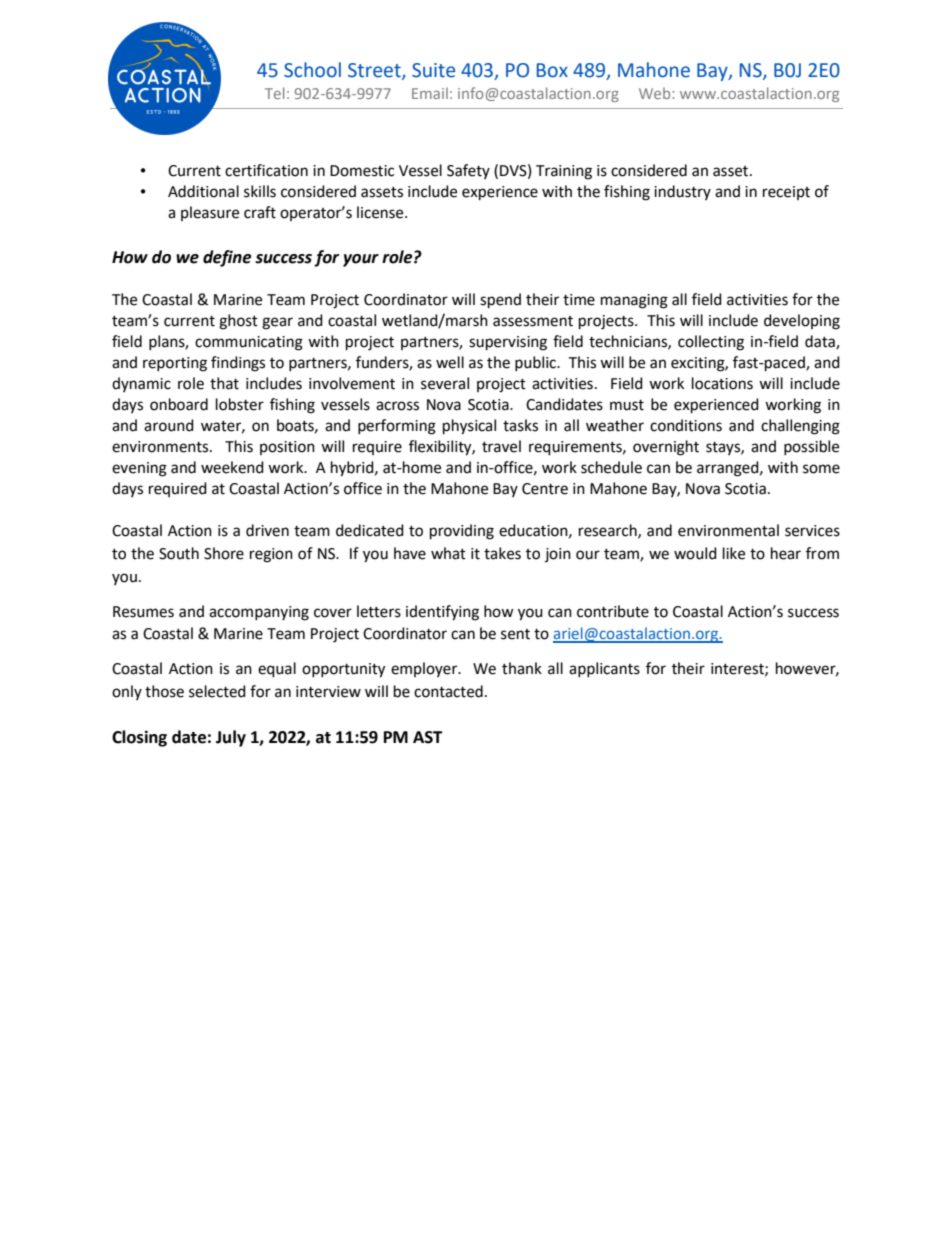 The height and width of the page is (1233, 952). What do you see at coordinates (656, 93) in the page?
I see `Web` at bounding box center [656, 93].
